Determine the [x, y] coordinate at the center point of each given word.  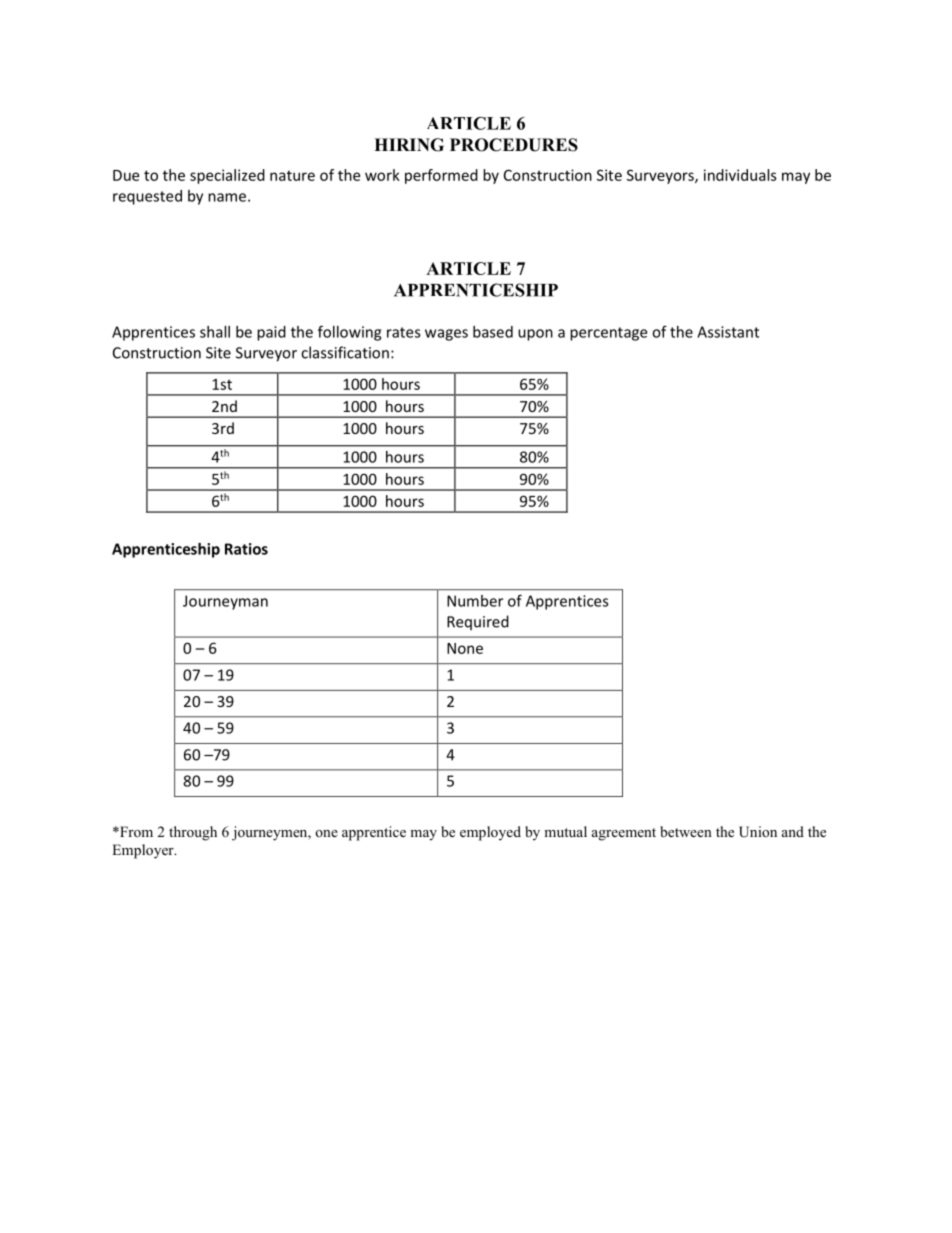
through [193, 833]
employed [490, 833]
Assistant [728, 332]
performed [441, 176]
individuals [740, 175]
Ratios [246, 549]
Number [475, 601]
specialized [227, 176]
